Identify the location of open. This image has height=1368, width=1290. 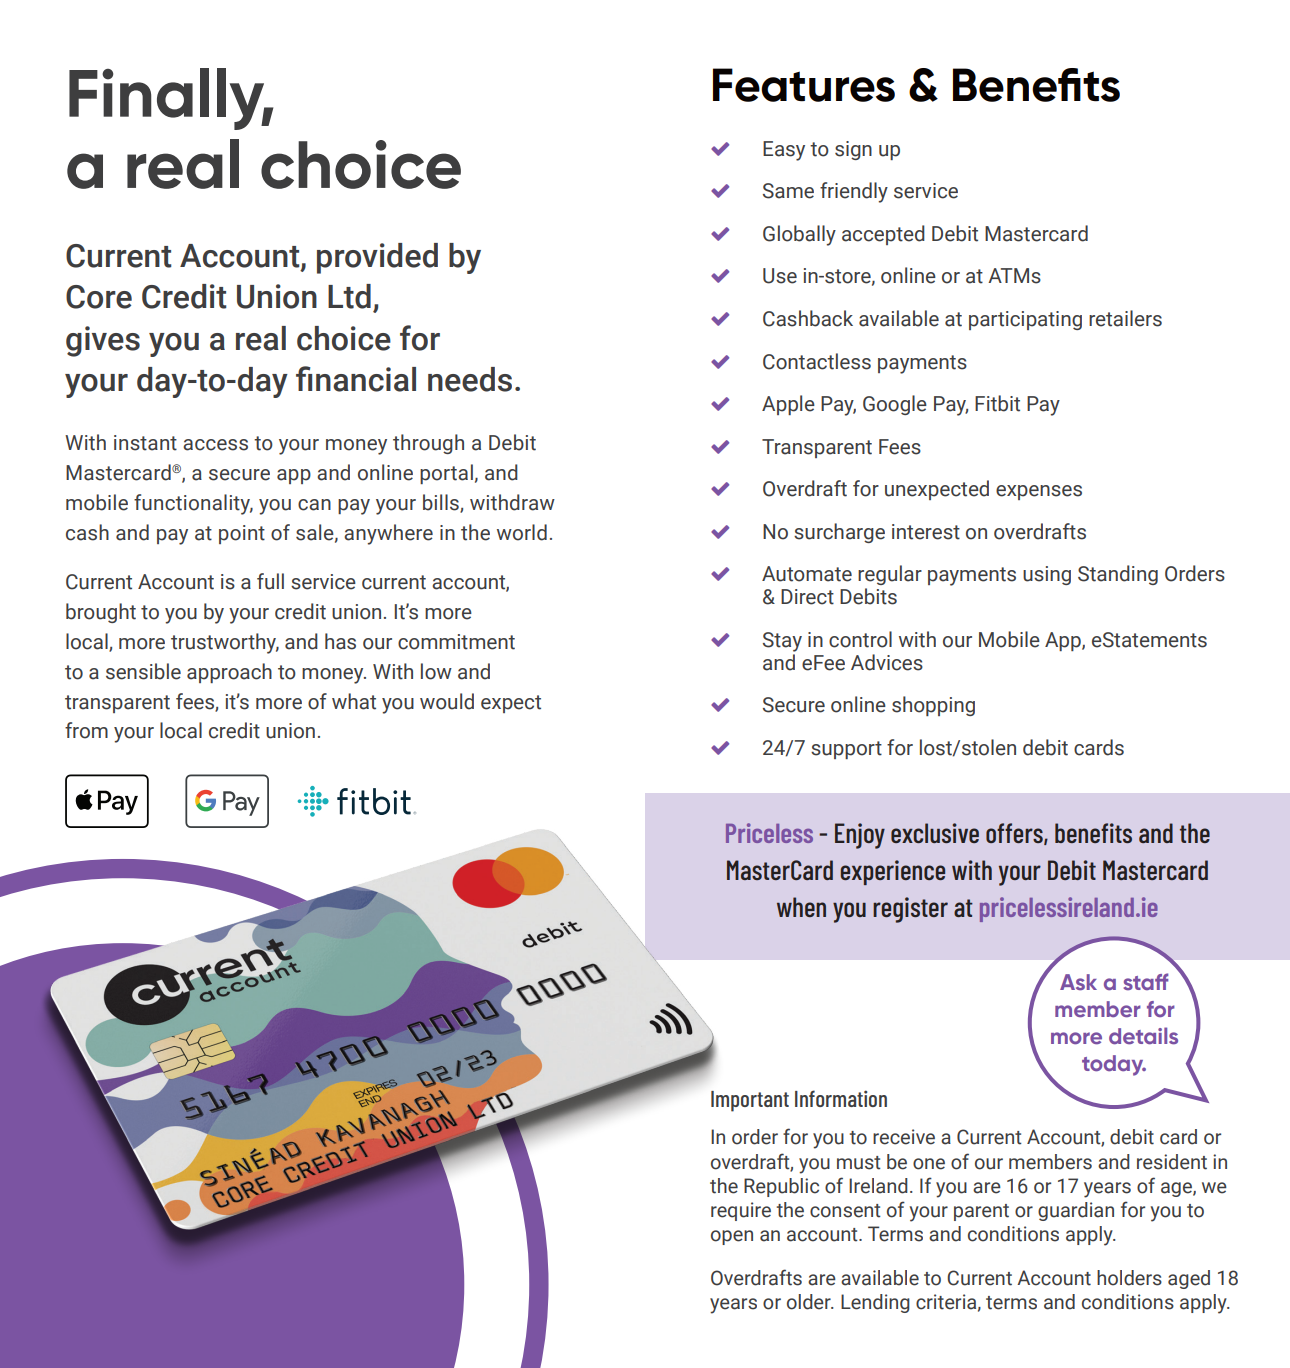
(732, 1237).
